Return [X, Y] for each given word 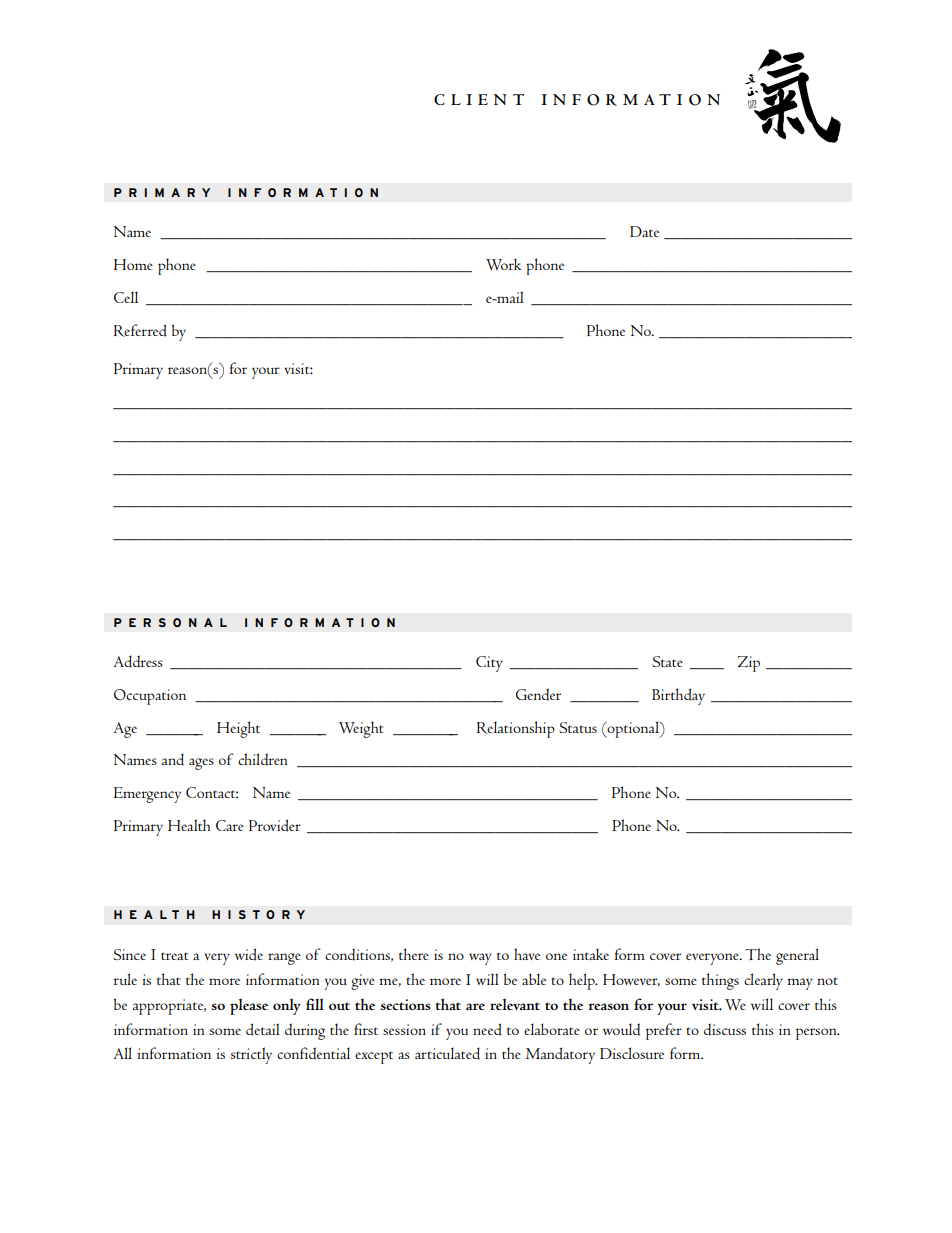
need [487, 1029]
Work [503, 264]
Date [644, 231]
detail [263, 1029]
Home [133, 264]
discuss [725, 1029]
